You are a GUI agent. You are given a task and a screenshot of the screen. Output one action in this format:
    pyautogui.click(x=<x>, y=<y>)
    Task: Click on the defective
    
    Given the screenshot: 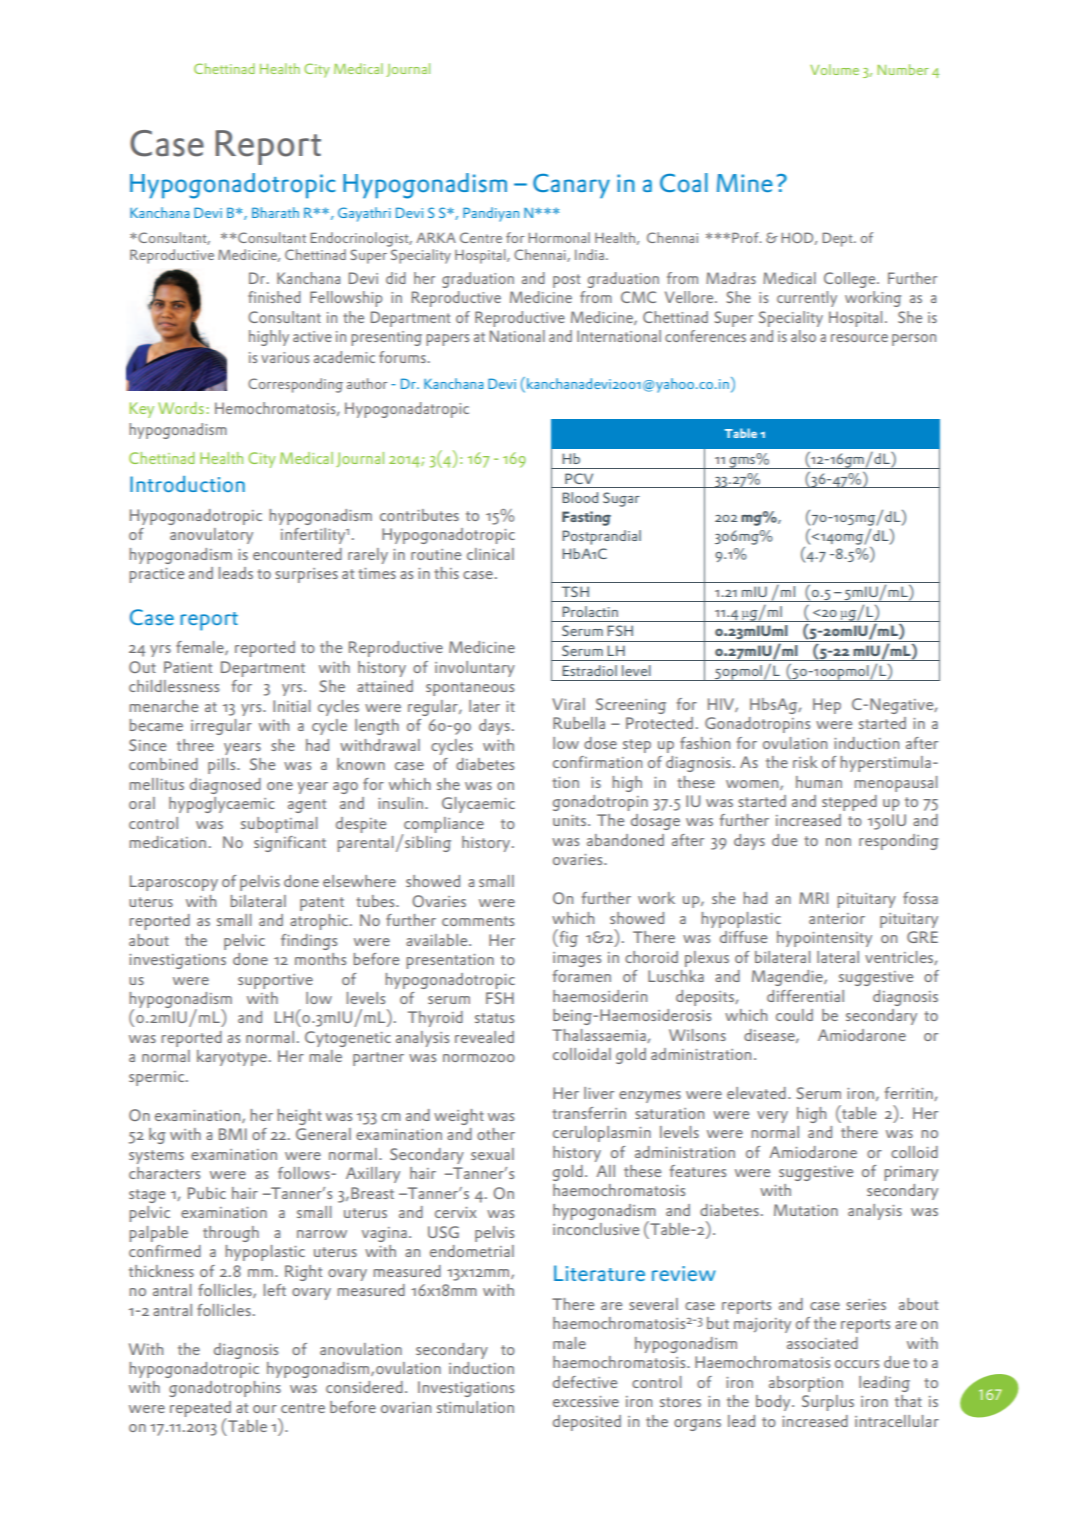 What is the action you would take?
    pyautogui.click(x=585, y=1382)
